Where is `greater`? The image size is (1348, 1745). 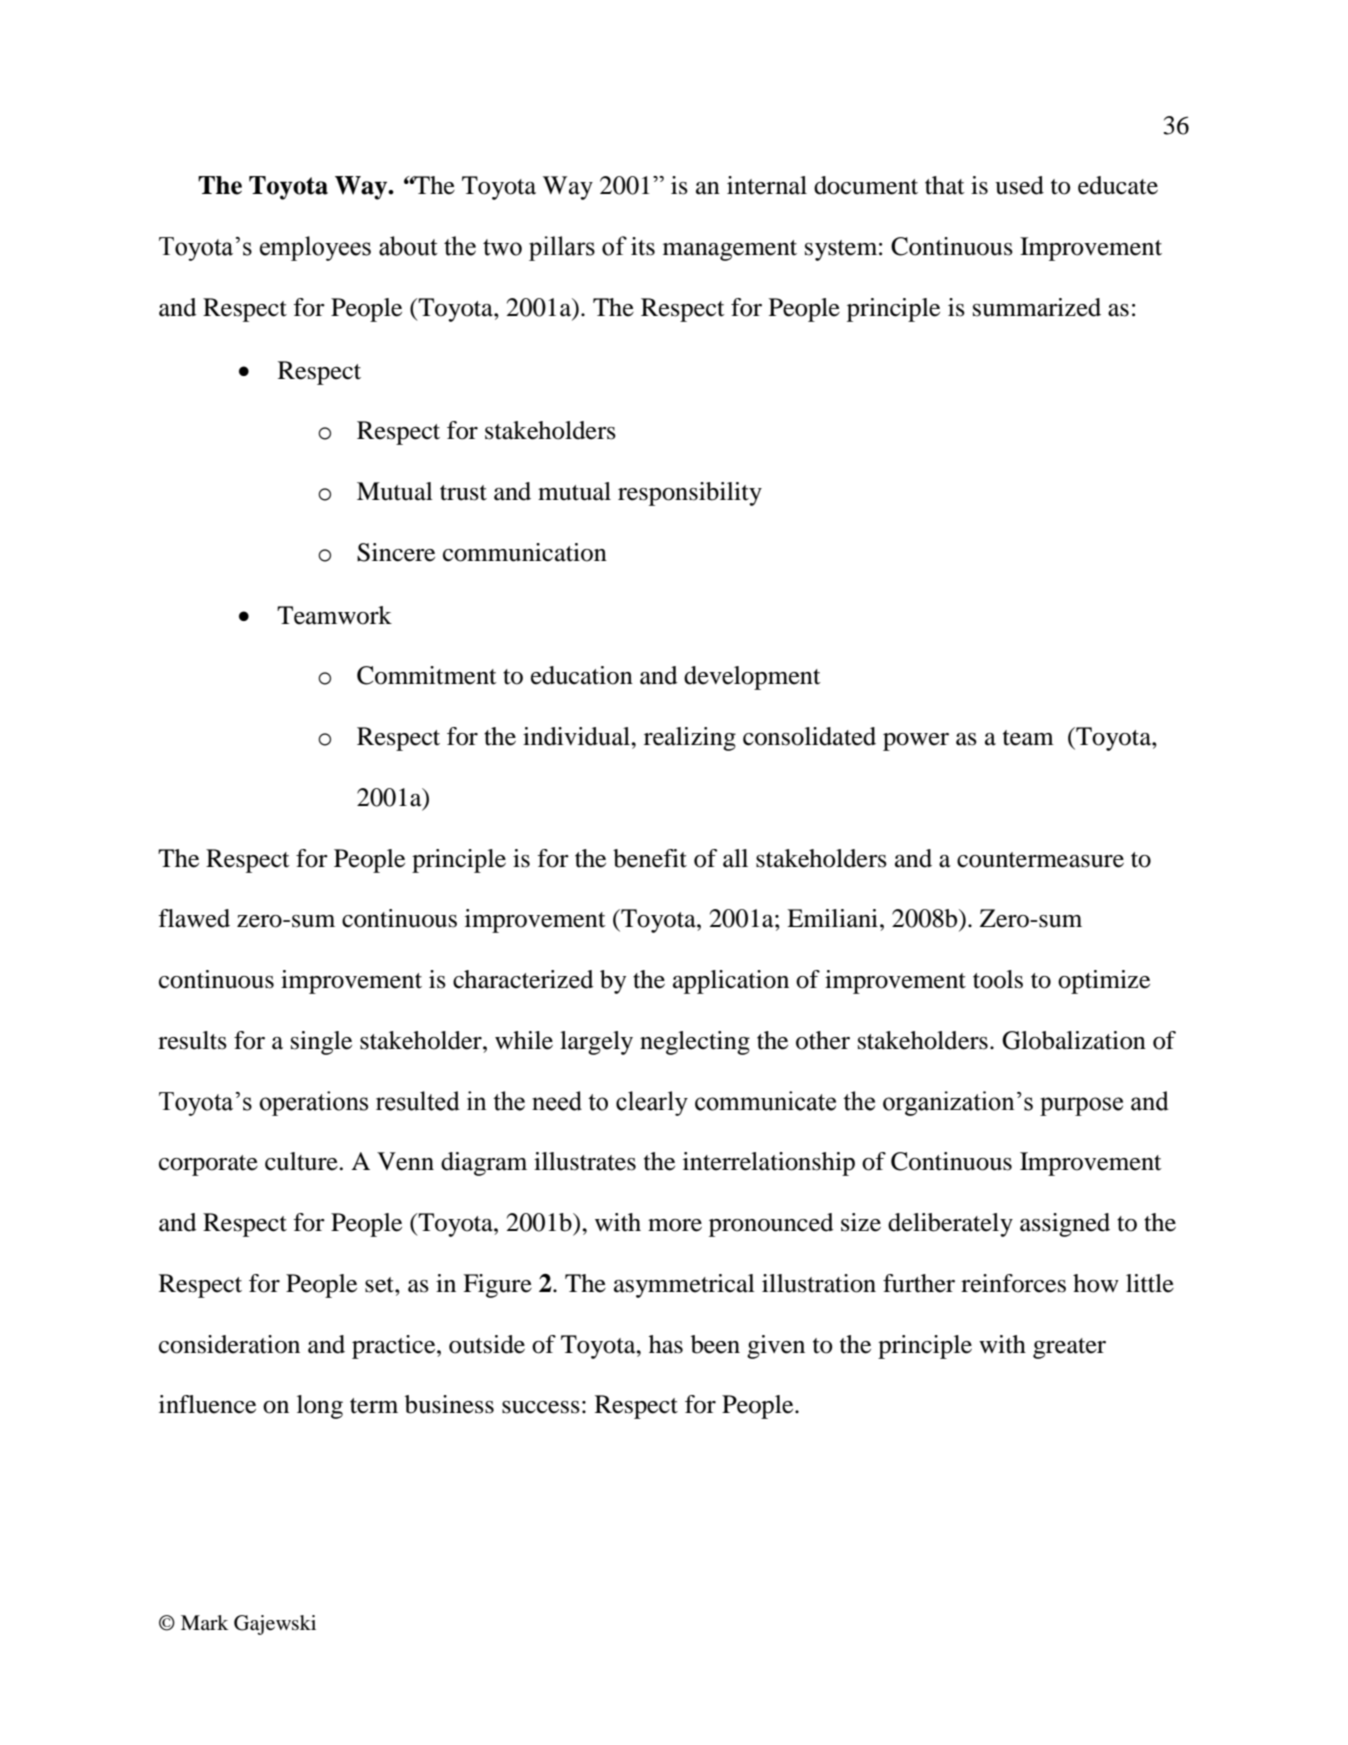 greater is located at coordinates (1069, 1348).
